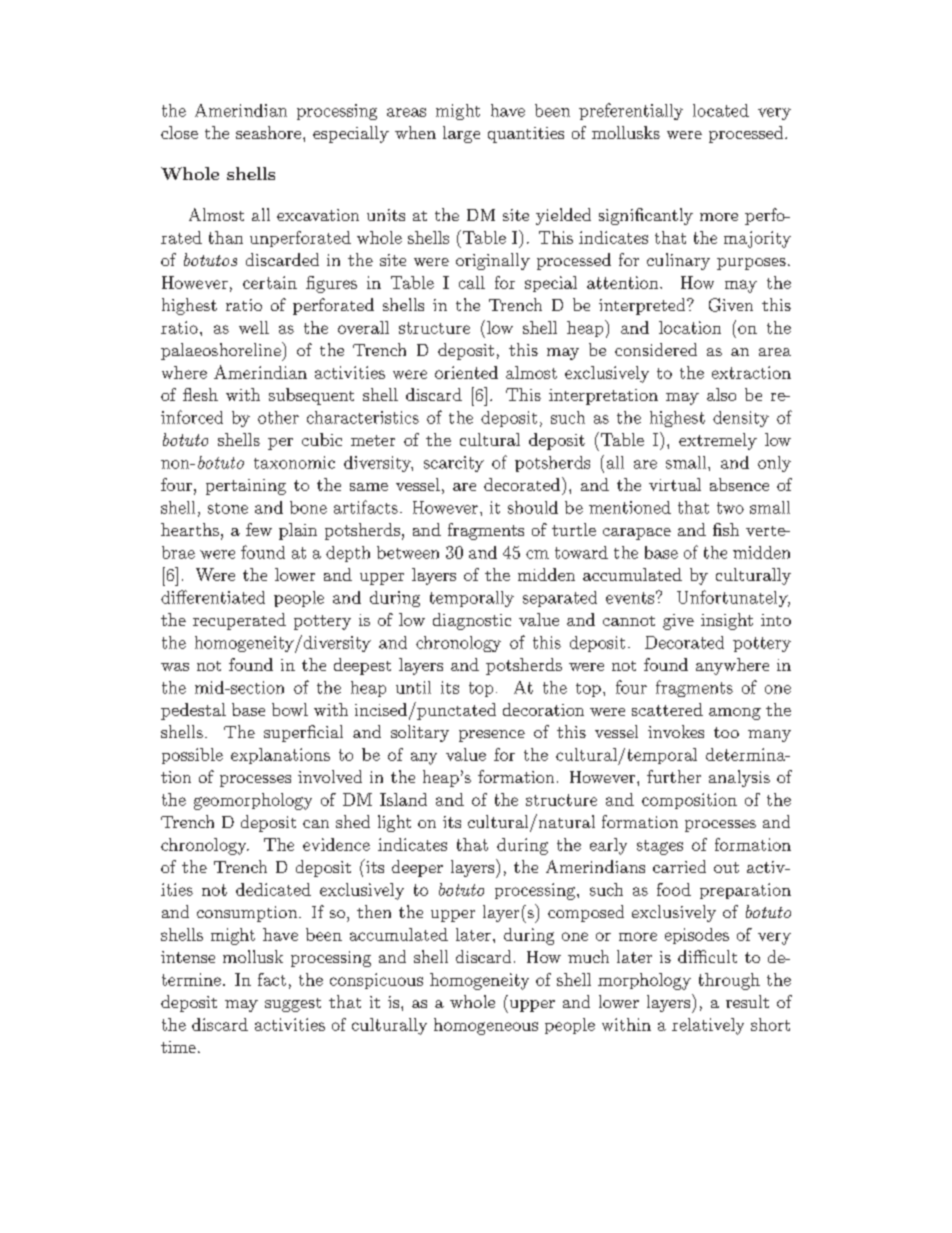  I want to click on located, so click(721, 110).
